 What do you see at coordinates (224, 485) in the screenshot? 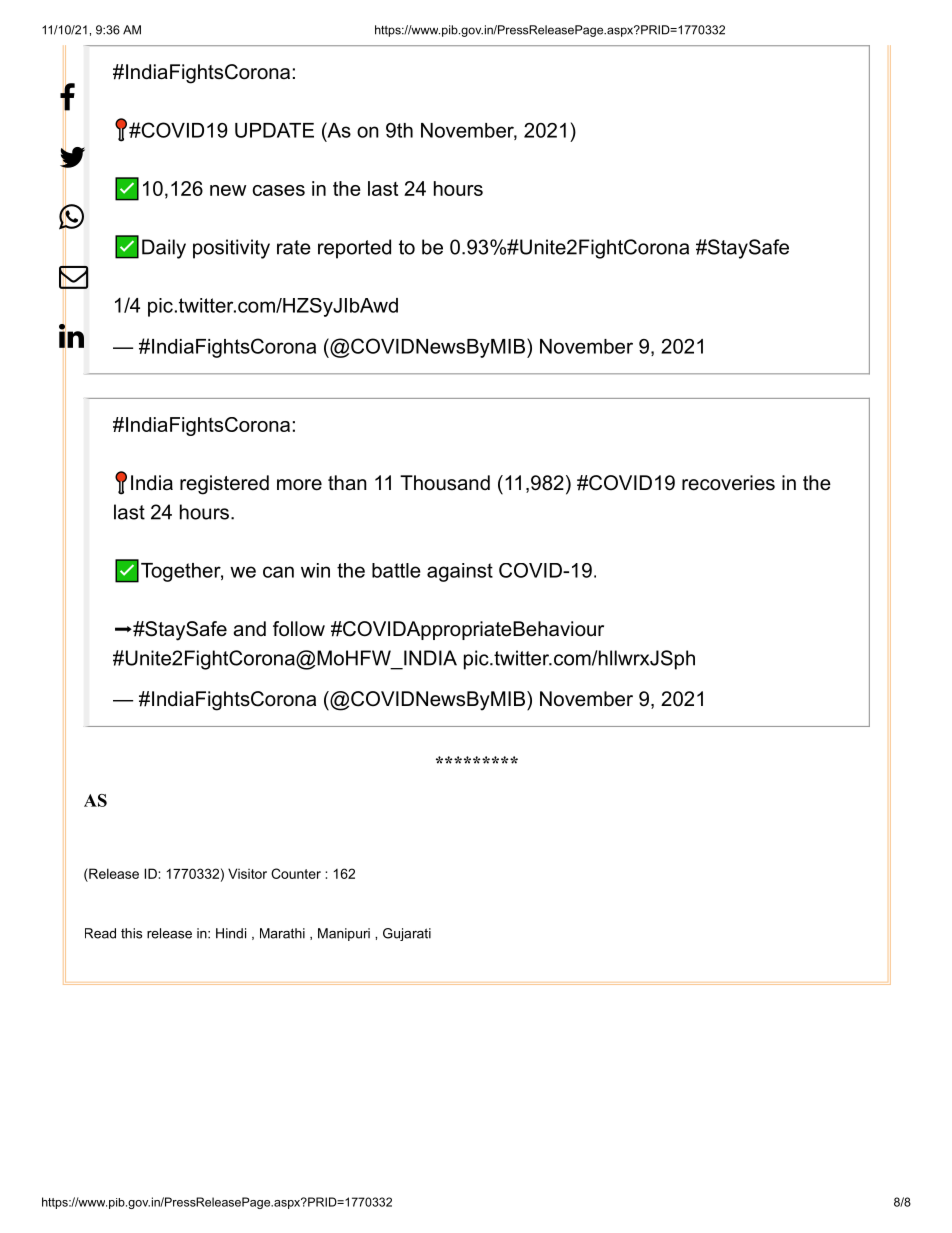
I see `registered` at bounding box center [224, 485].
